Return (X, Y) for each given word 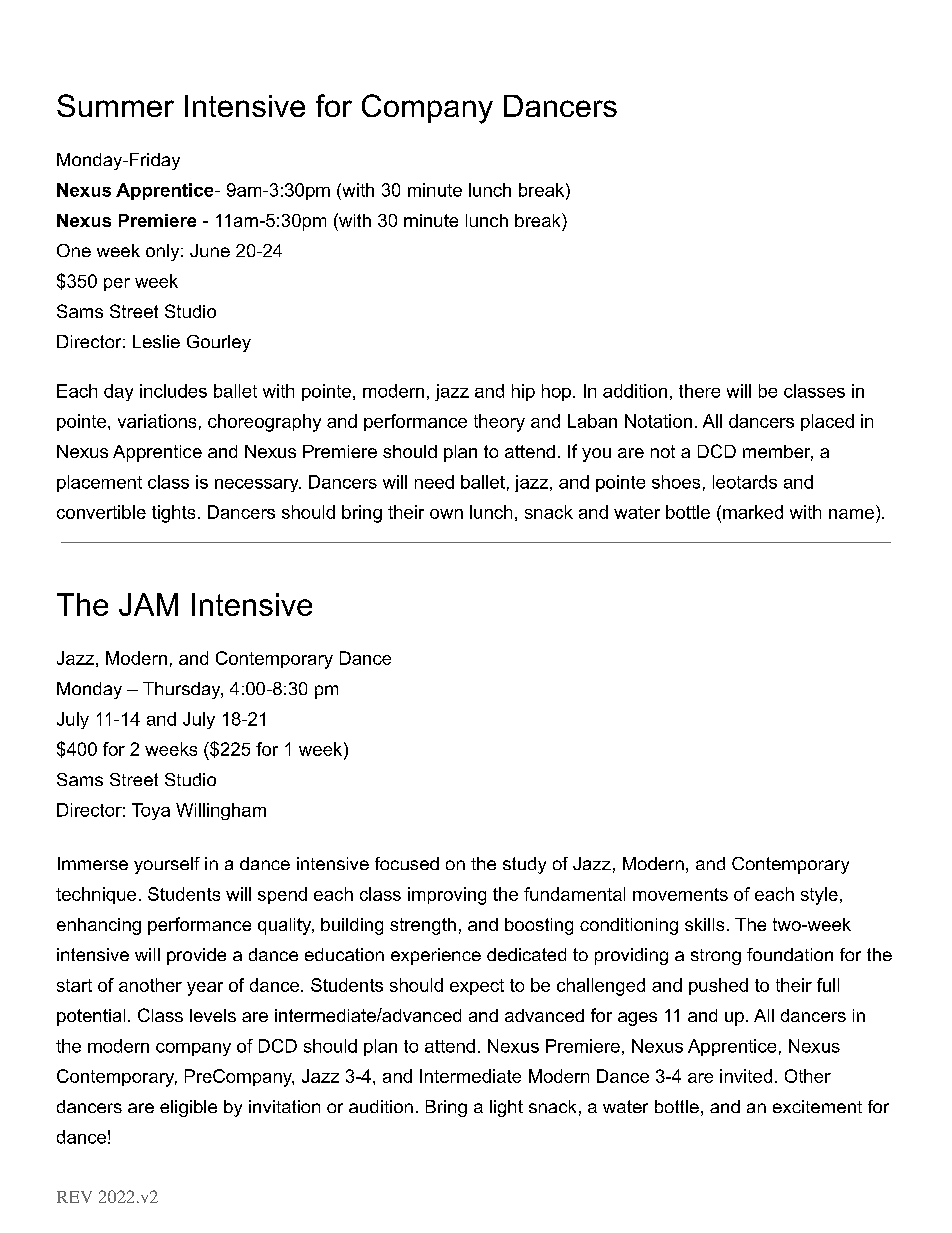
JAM (148, 604)
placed (827, 422)
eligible (188, 1108)
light (506, 1108)
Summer (115, 105)
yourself (167, 865)
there (699, 391)
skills (704, 924)
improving (447, 896)
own (446, 514)
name (851, 514)
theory (499, 423)
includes (173, 391)
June (210, 250)
